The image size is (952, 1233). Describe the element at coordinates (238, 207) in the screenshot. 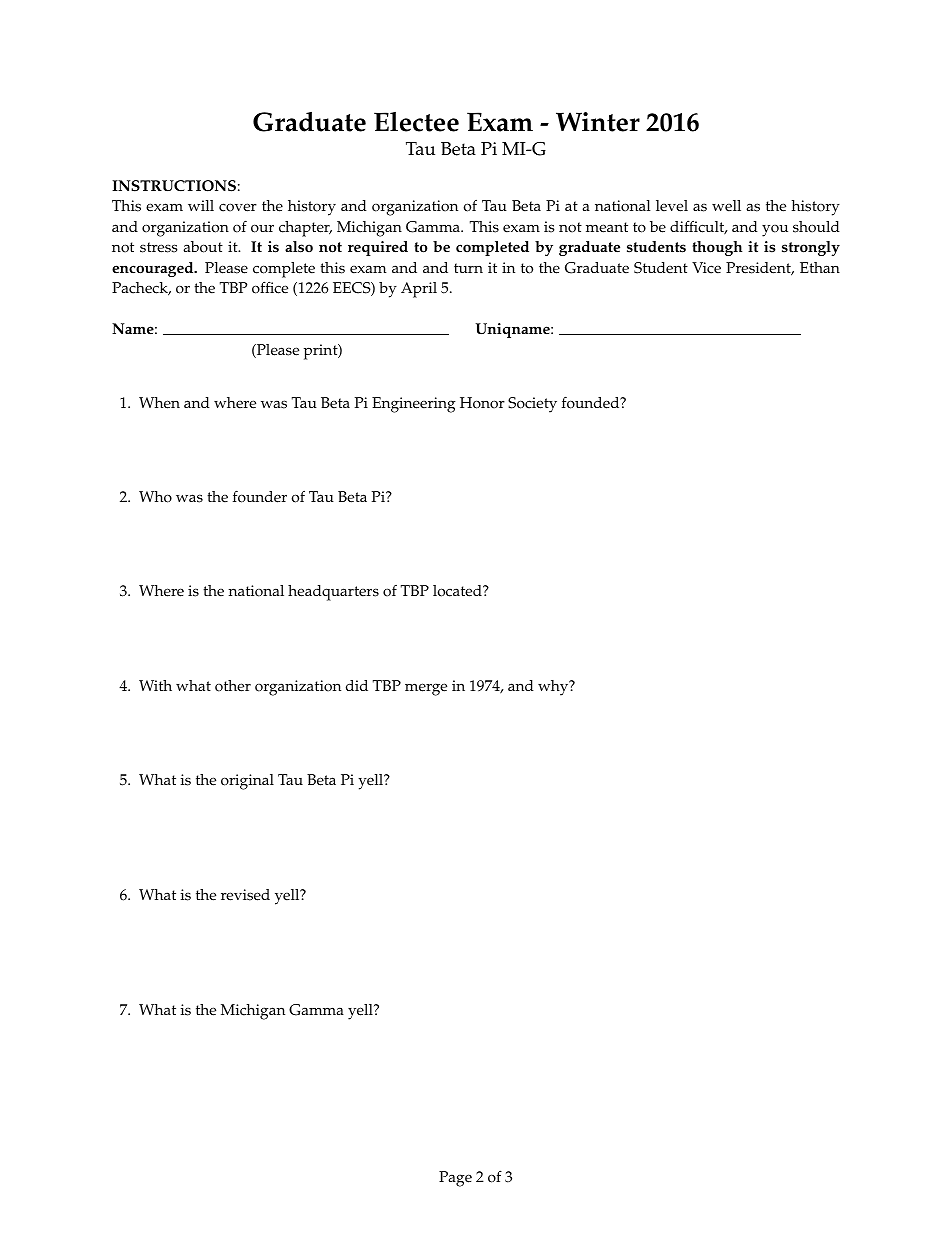

I see `cover` at that location.
